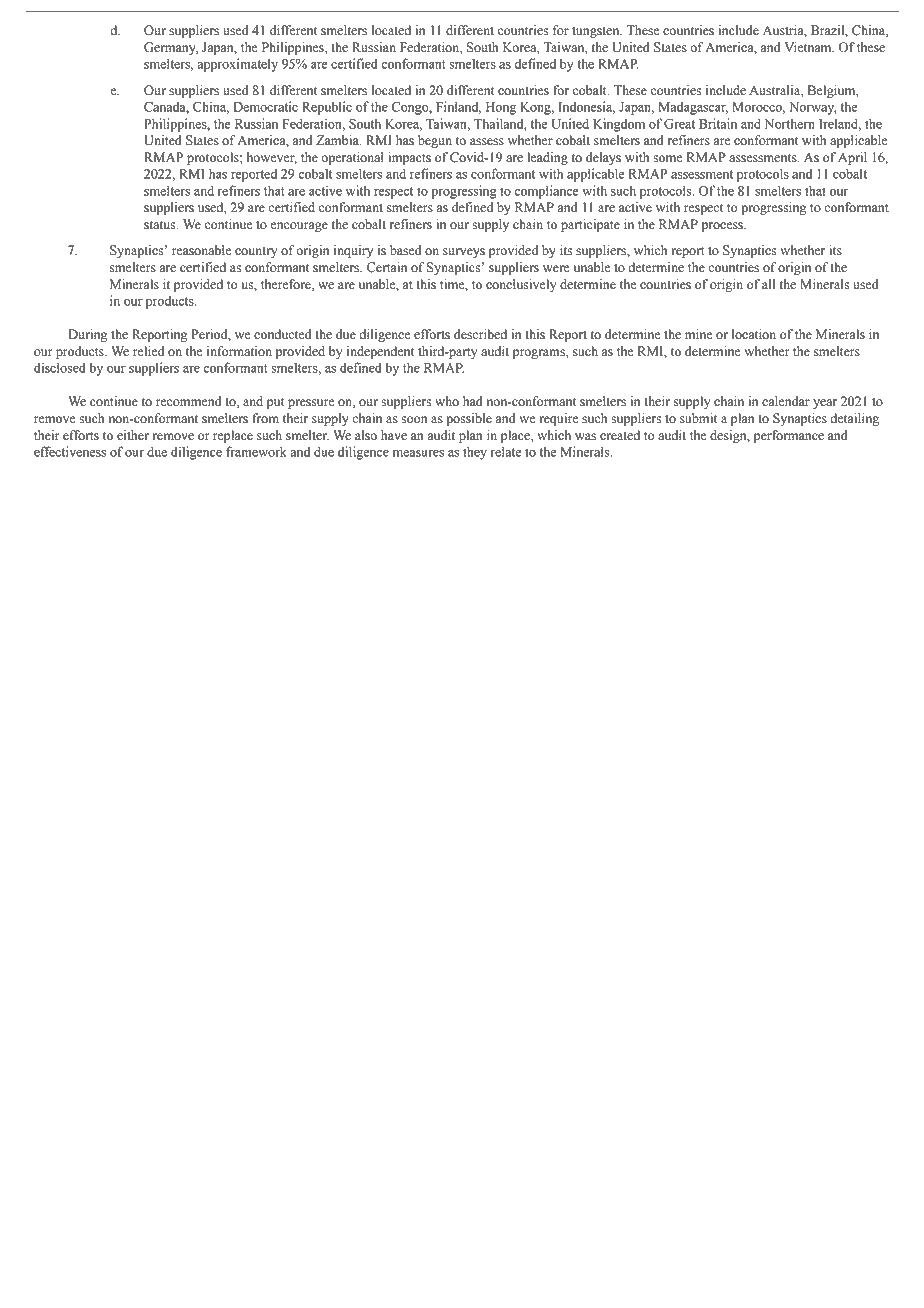 The width and height of the screenshot is (924, 1308). What do you see at coordinates (789, 436) in the screenshot?
I see `performance` at bounding box center [789, 436].
